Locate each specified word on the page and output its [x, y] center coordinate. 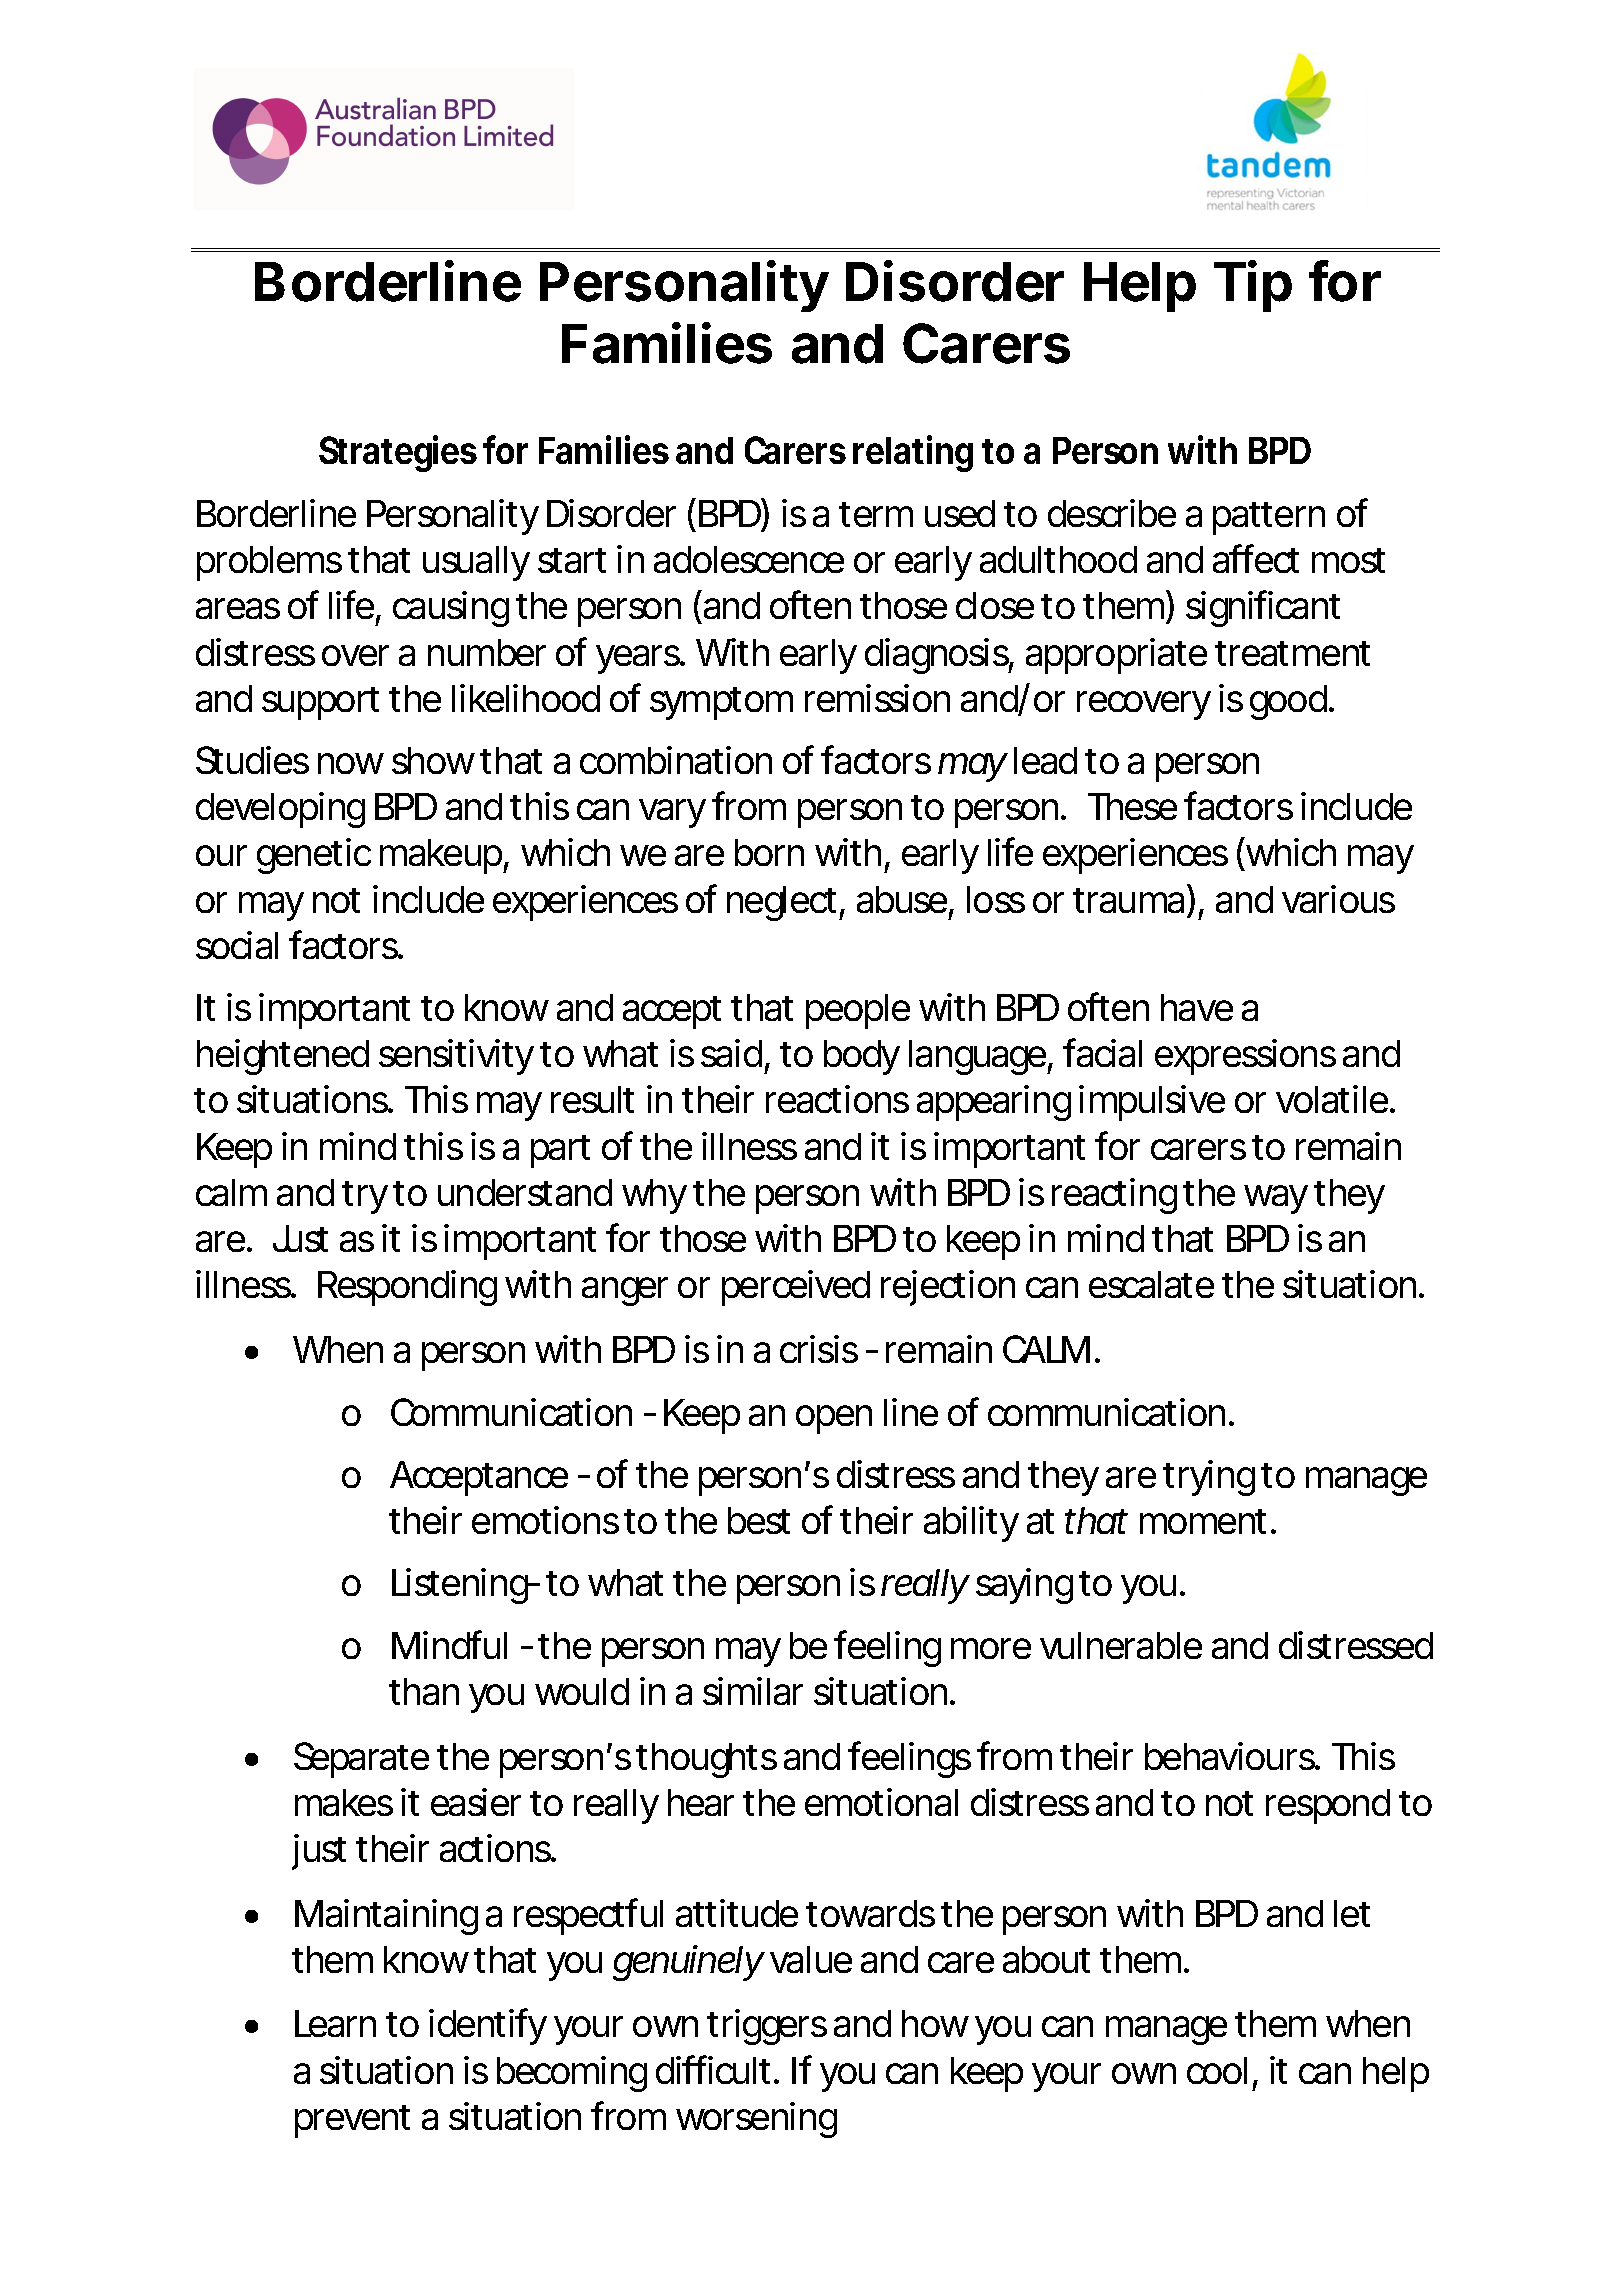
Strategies [398, 453]
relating [913, 453]
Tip [1253, 286]
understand [525, 1192]
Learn [335, 2023]
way [1276, 1199]
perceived [796, 1288]
